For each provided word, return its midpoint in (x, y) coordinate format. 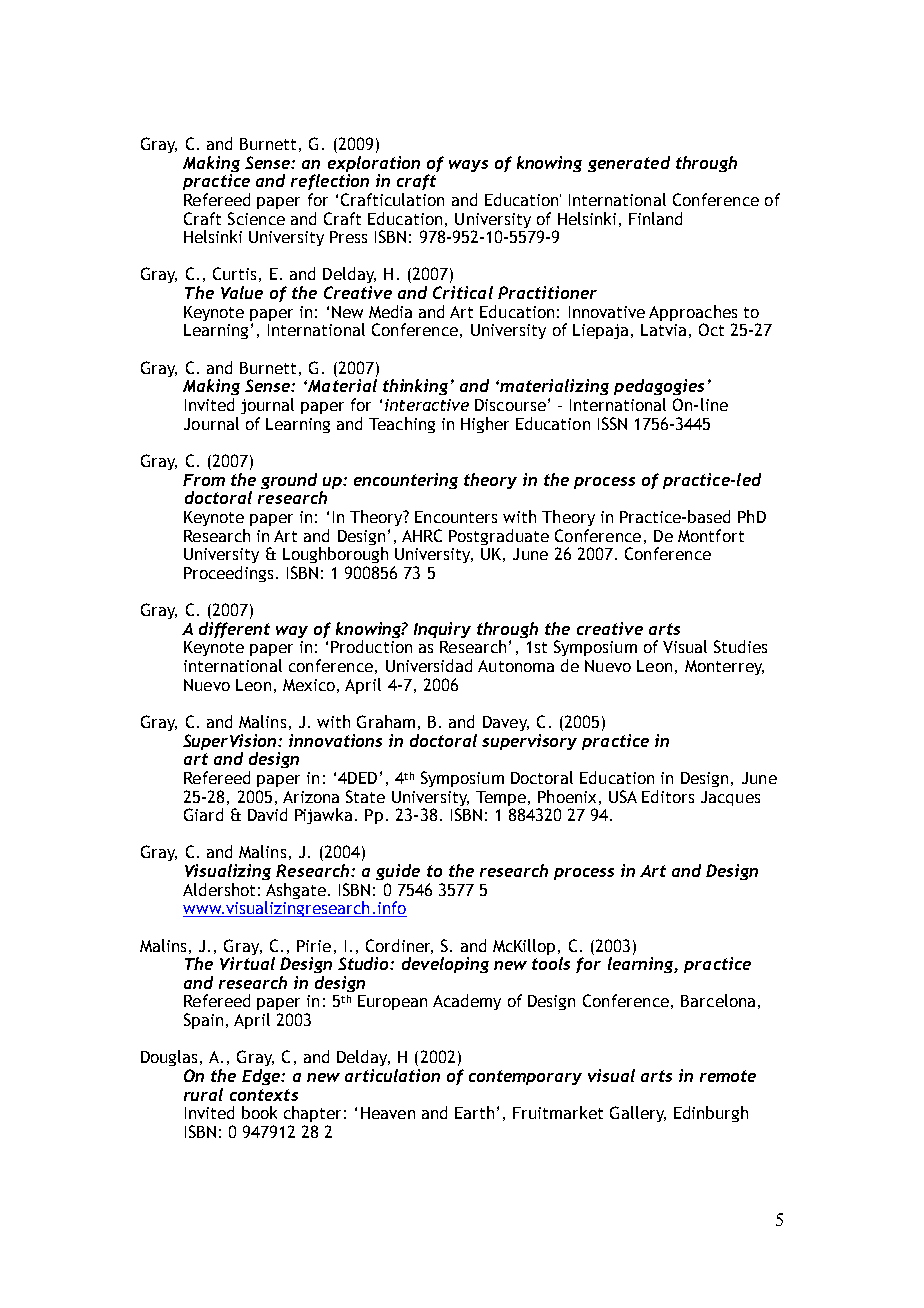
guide (398, 872)
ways (468, 166)
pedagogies (659, 387)
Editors (668, 796)
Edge (262, 1077)
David (267, 814)
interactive (427, 405)
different (234, 630)
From (204, 480)
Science (256, 218)
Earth (474, 1112)
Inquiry (442, 630)
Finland (655, 218)
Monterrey (724, 667)
